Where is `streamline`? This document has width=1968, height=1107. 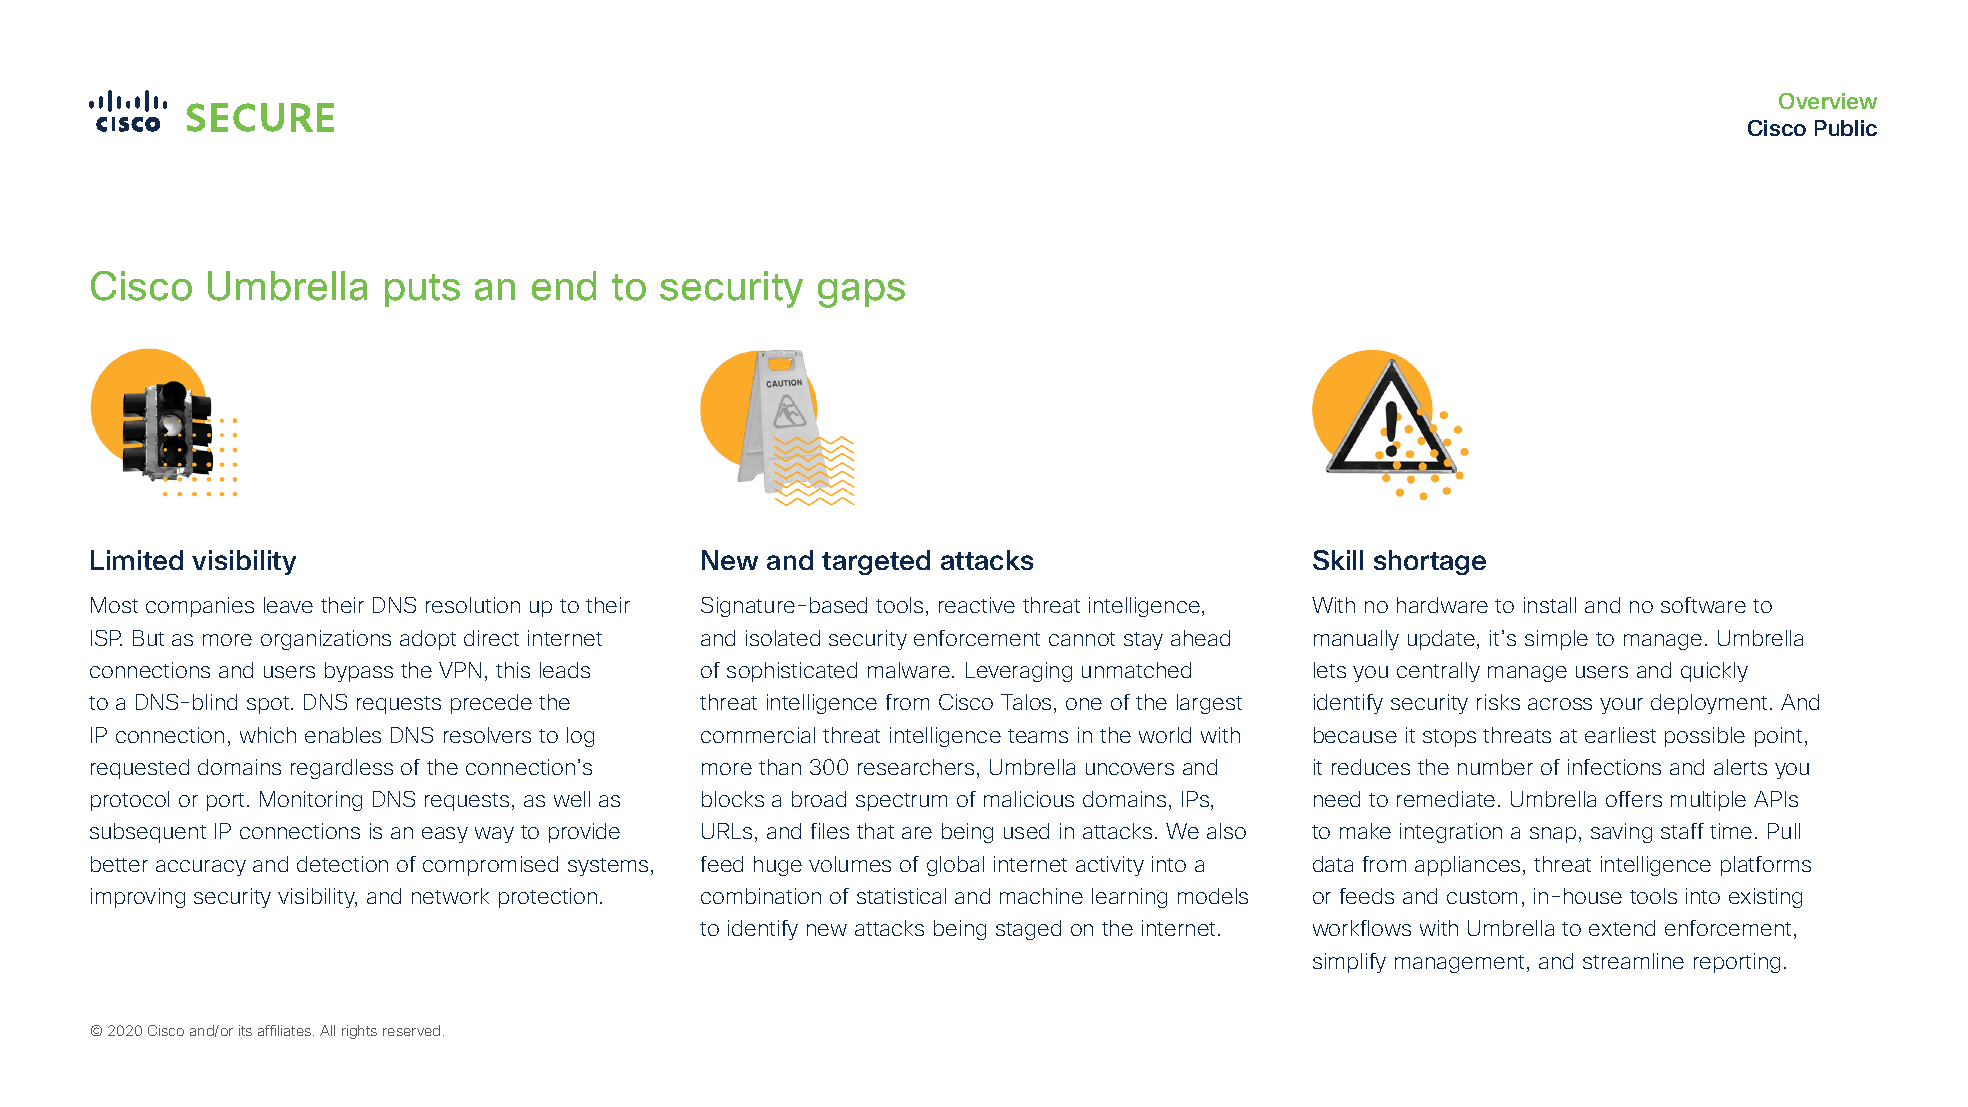 streamline is located at coordinates (1633, 961).
